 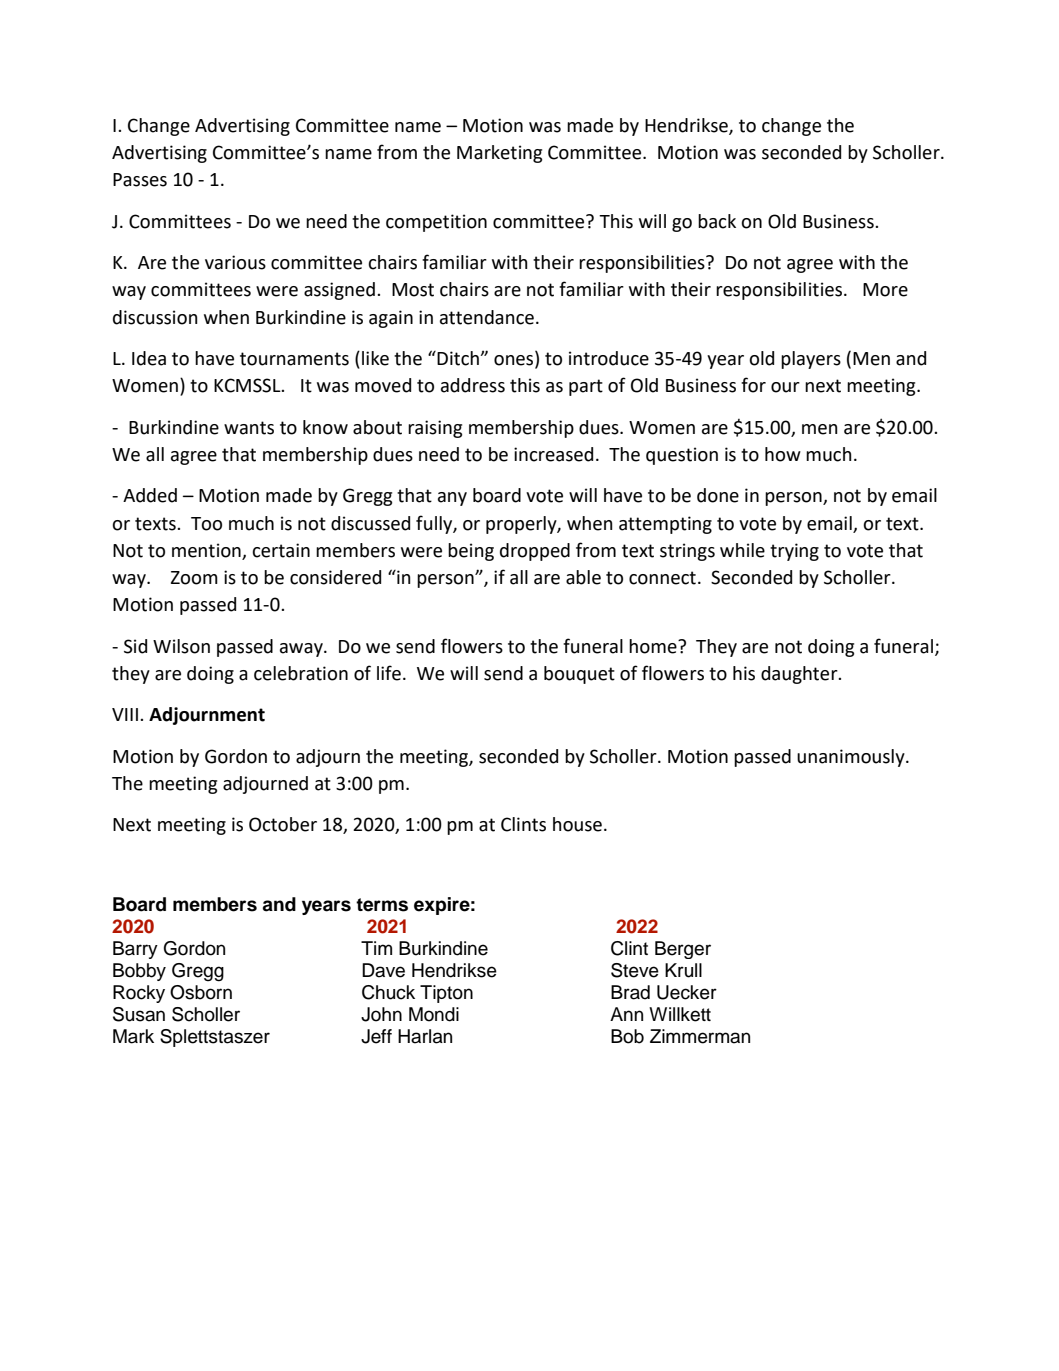 What do you see at coordinates (201, 992) in the screenshot?
I see `Osborn` at bounding box center [201, 992].
